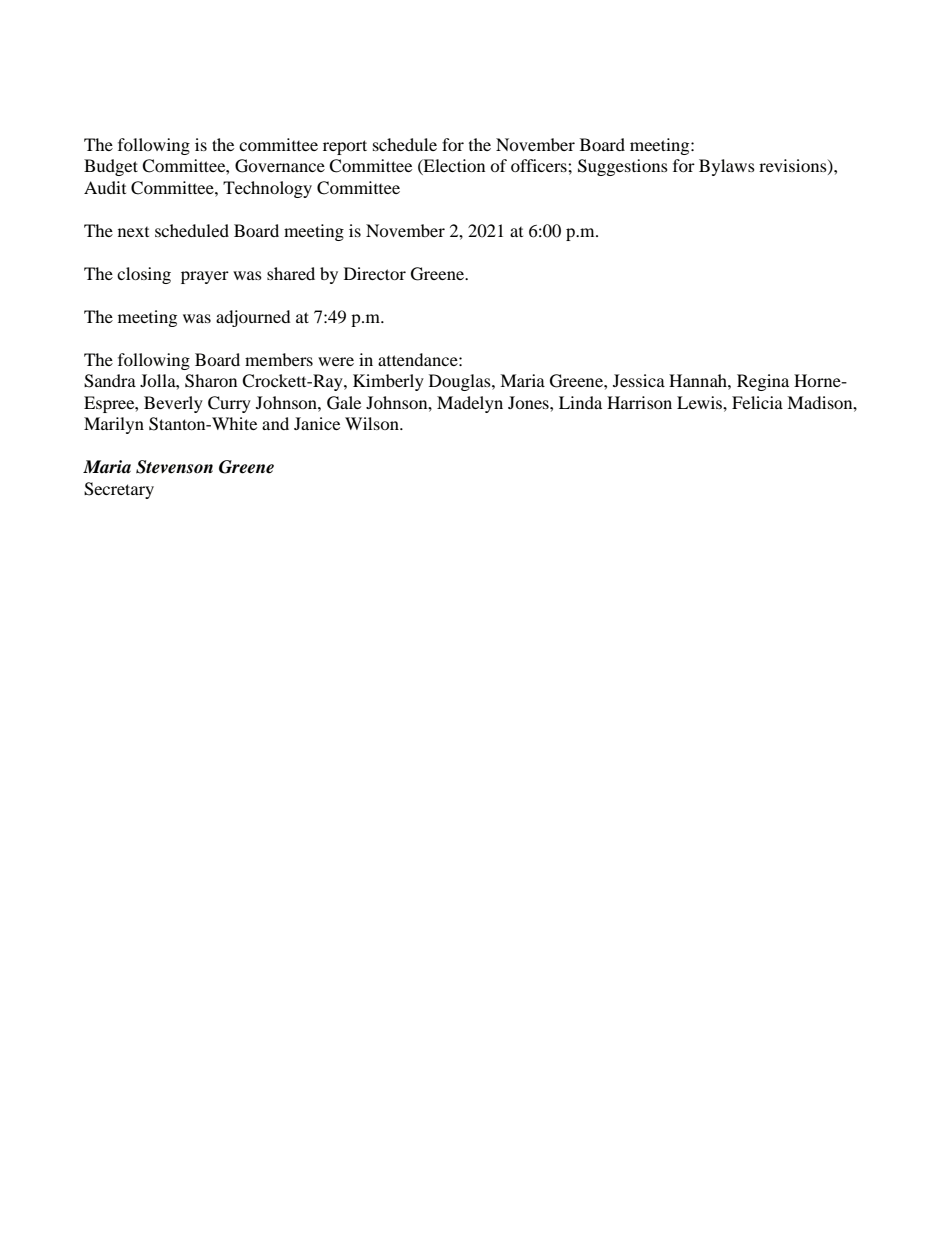  What do you see at coordinates (133, 232) in the image?
I see `next` at bounding box center [133, 232].
